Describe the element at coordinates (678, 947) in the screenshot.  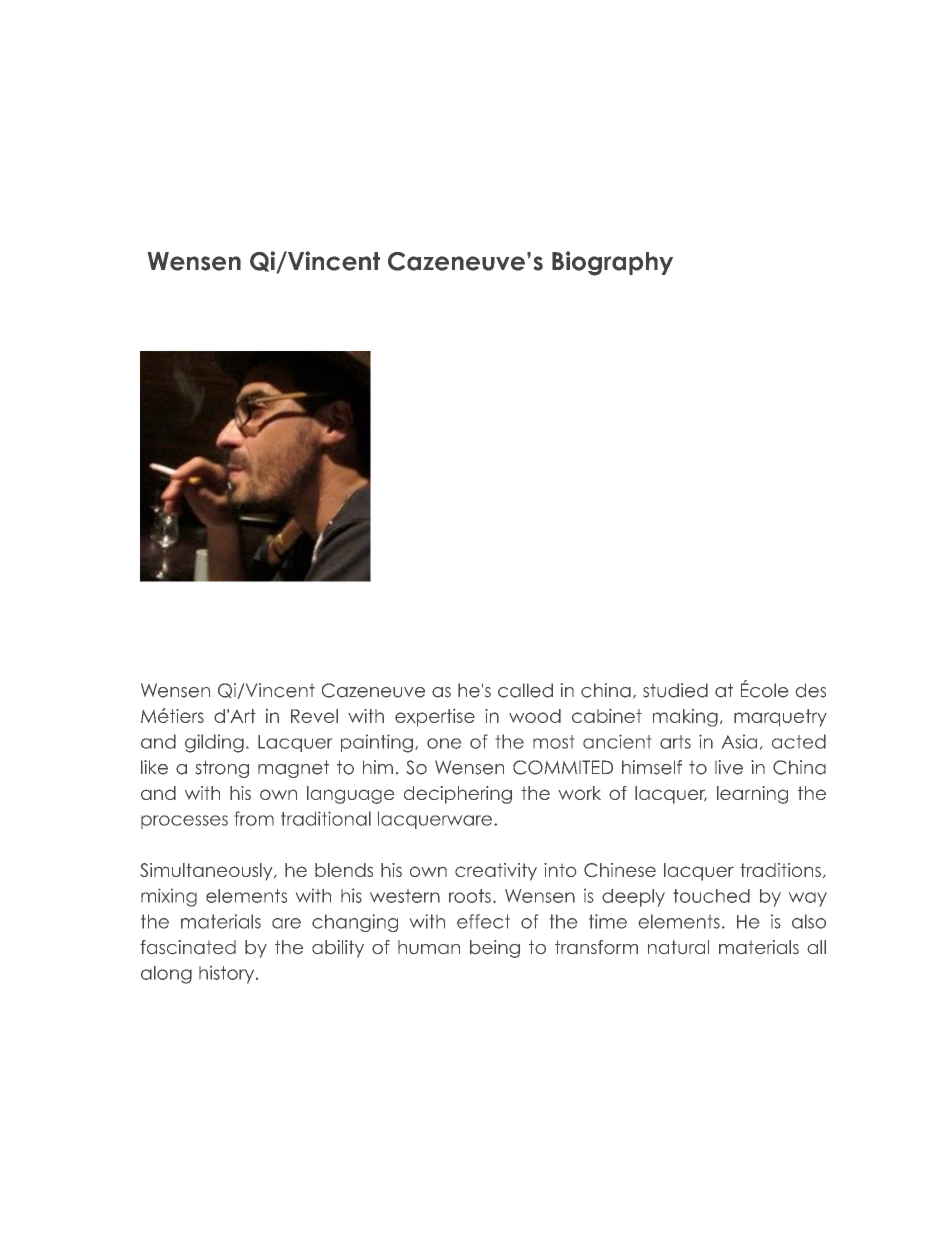
I see `natural` at that location.
